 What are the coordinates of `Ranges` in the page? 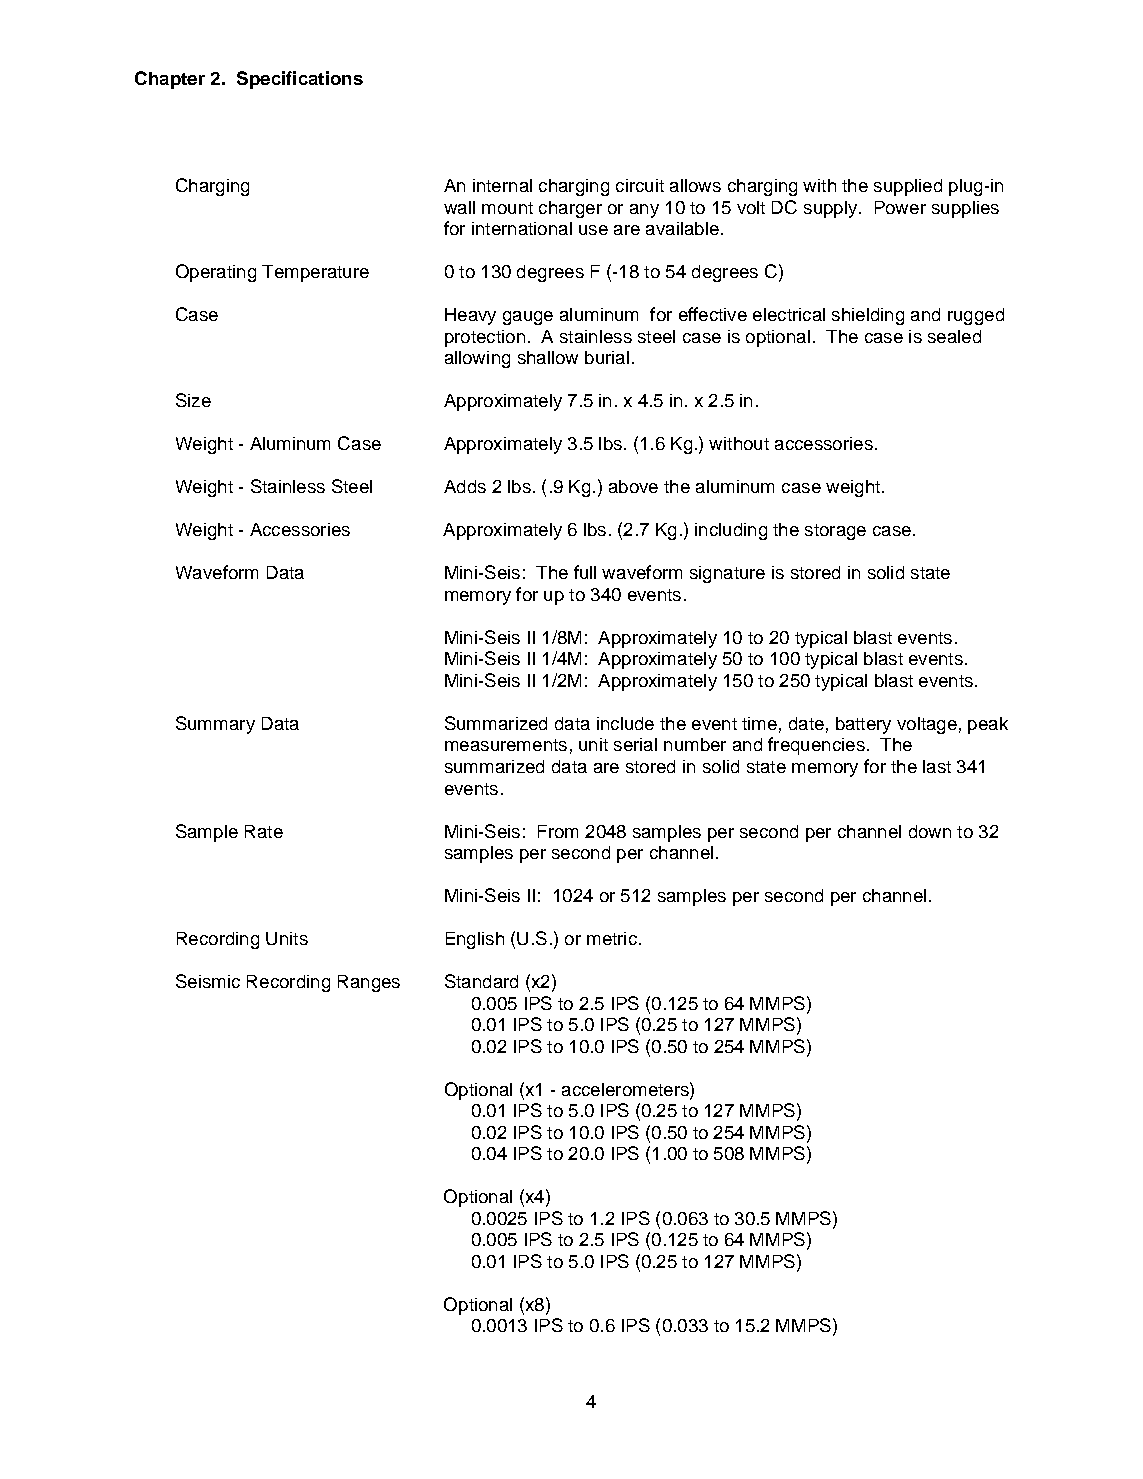 It's located at (369, 983).
